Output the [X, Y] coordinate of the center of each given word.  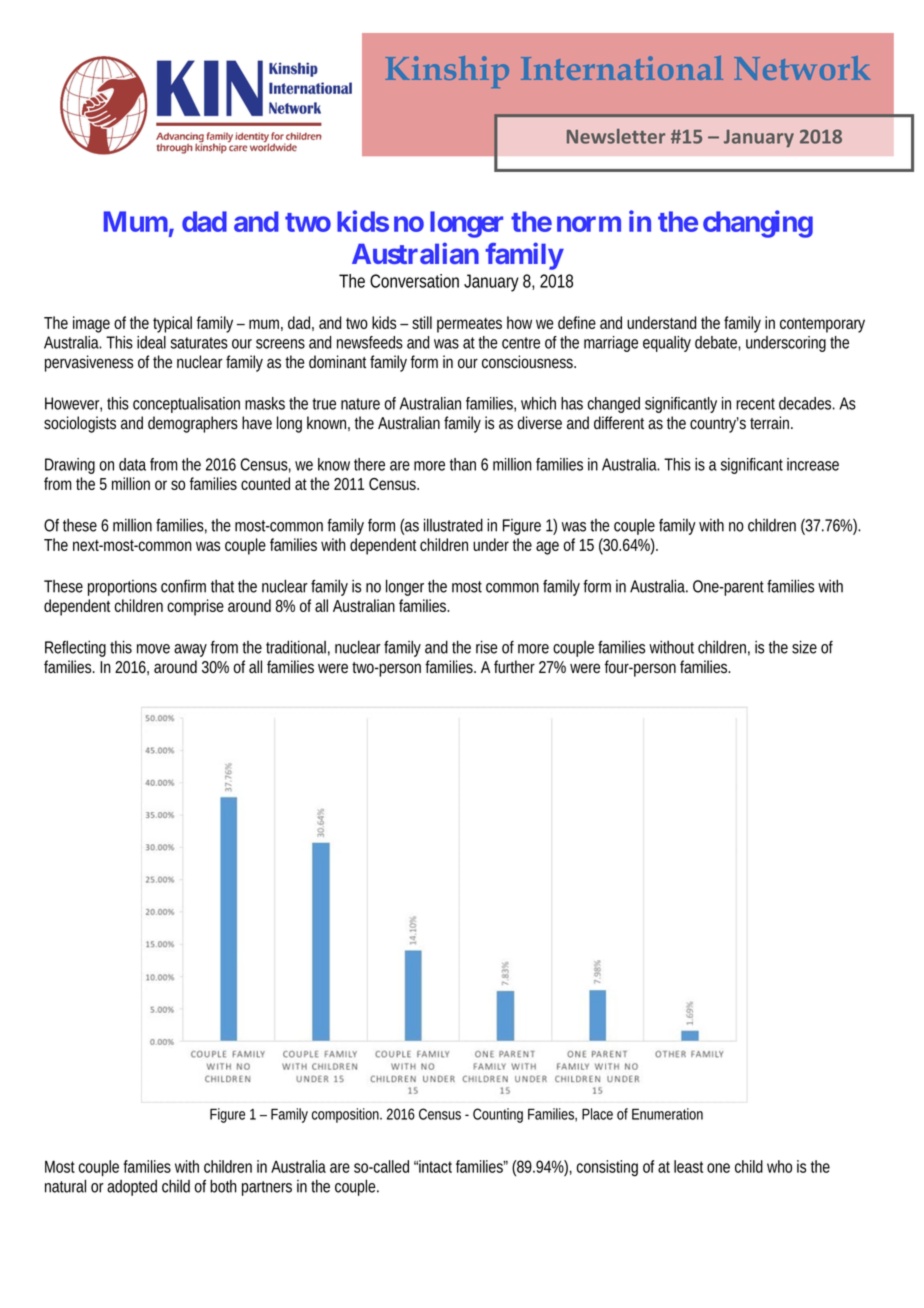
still [422, 322]
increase [813, 464]
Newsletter [616, 136]
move [153, 649]
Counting [498, 1115]
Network [802, 68]
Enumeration [667, 1114]
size [804, 647]
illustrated [453, 525]
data [132, 464]
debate [718, 343]
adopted [132, 1188]
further [514, 666]
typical [172, 324]
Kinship [447, 72]
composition [347, 1115]
